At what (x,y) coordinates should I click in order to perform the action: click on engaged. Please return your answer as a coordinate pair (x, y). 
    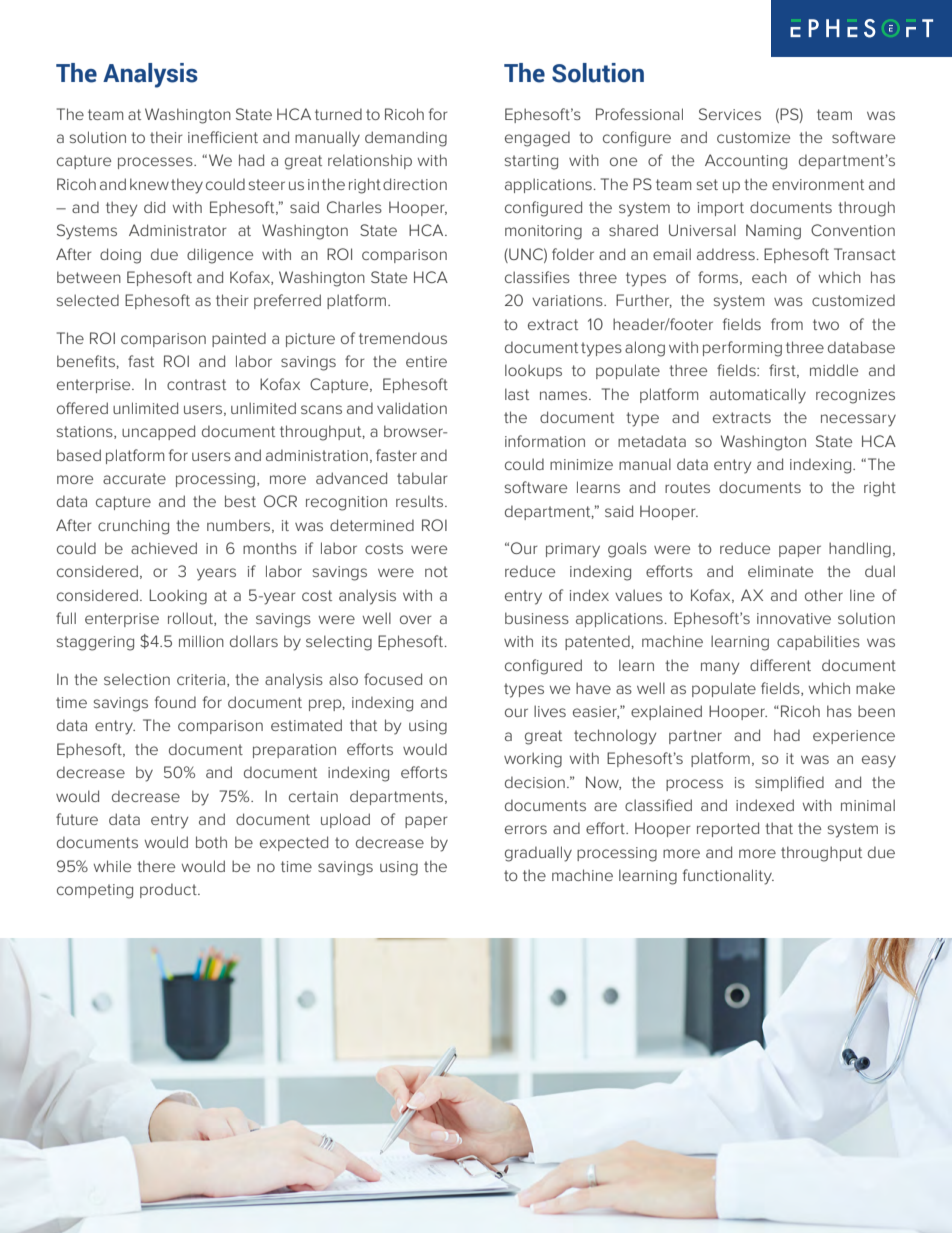
    Looking at the image, I should click on (537, 139).
